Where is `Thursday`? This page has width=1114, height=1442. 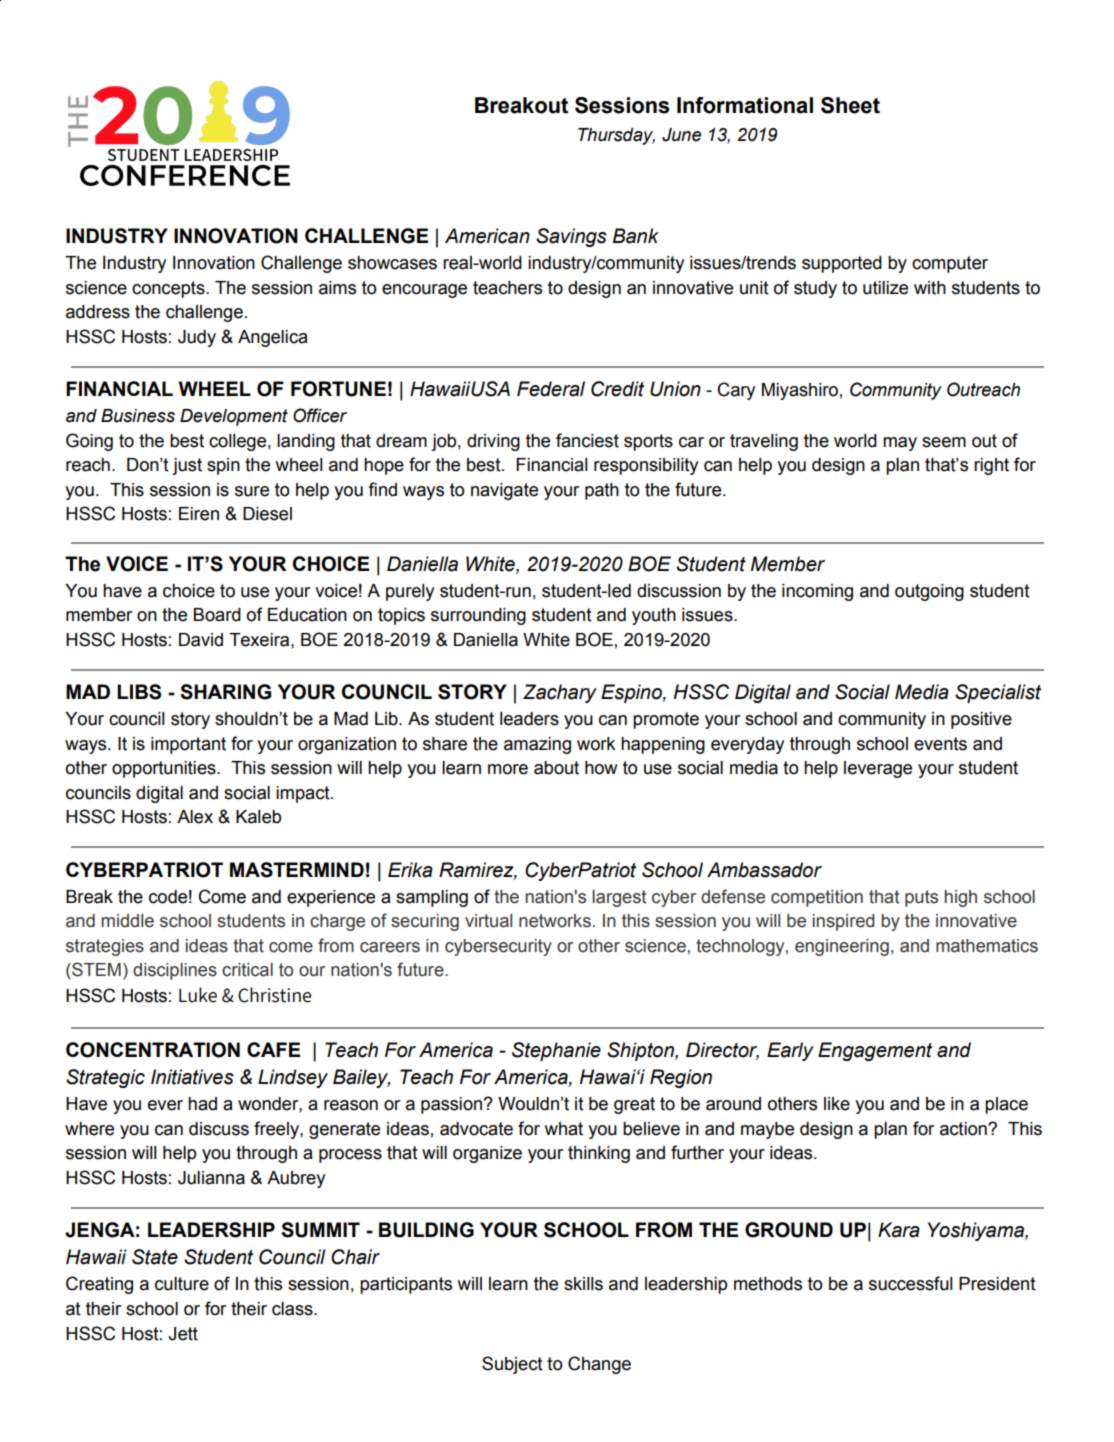 Thursday is located at coordinates (616, 136).
